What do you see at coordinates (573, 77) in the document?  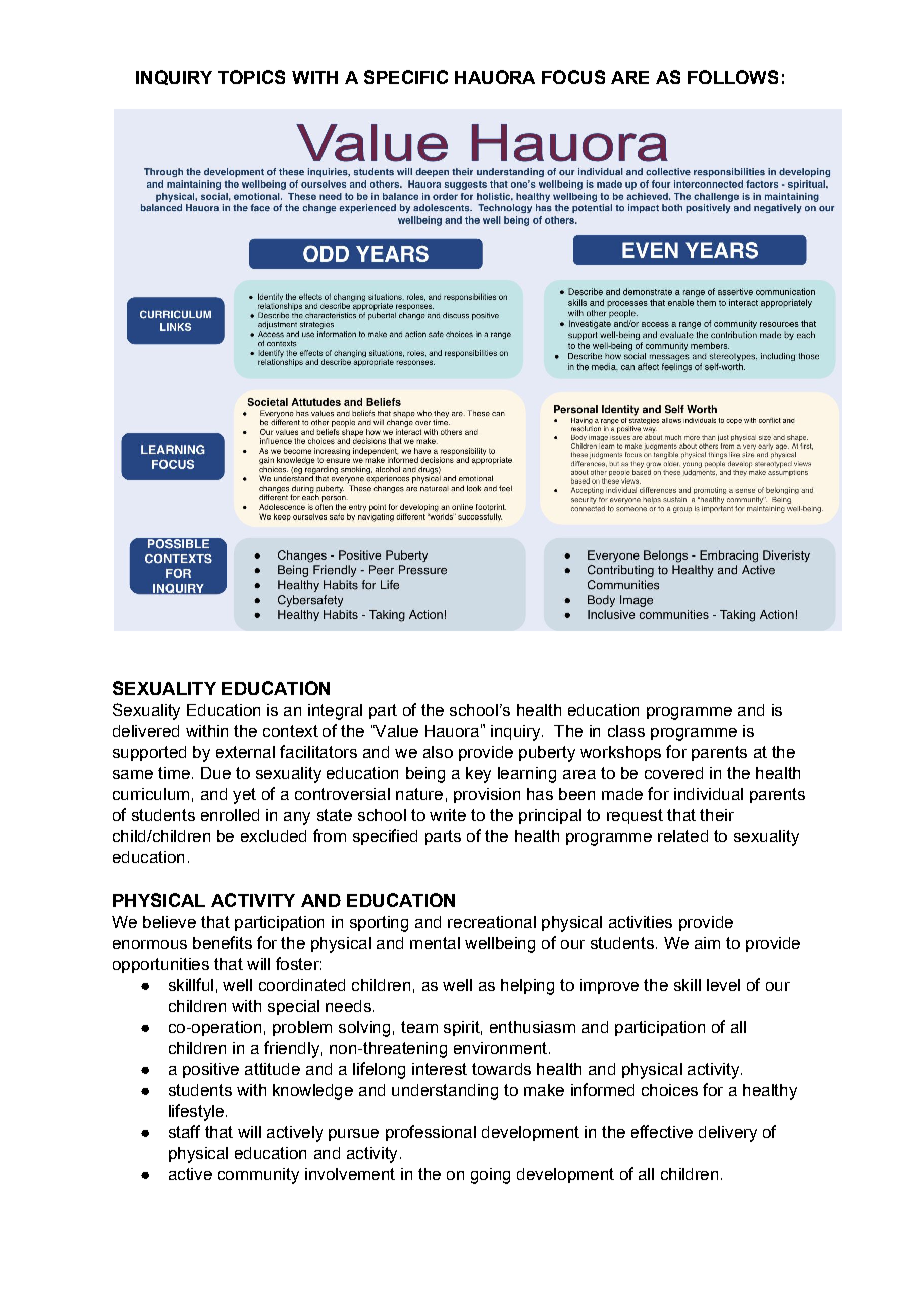 I see `FOCUS` at bounding box center [573, 77].
